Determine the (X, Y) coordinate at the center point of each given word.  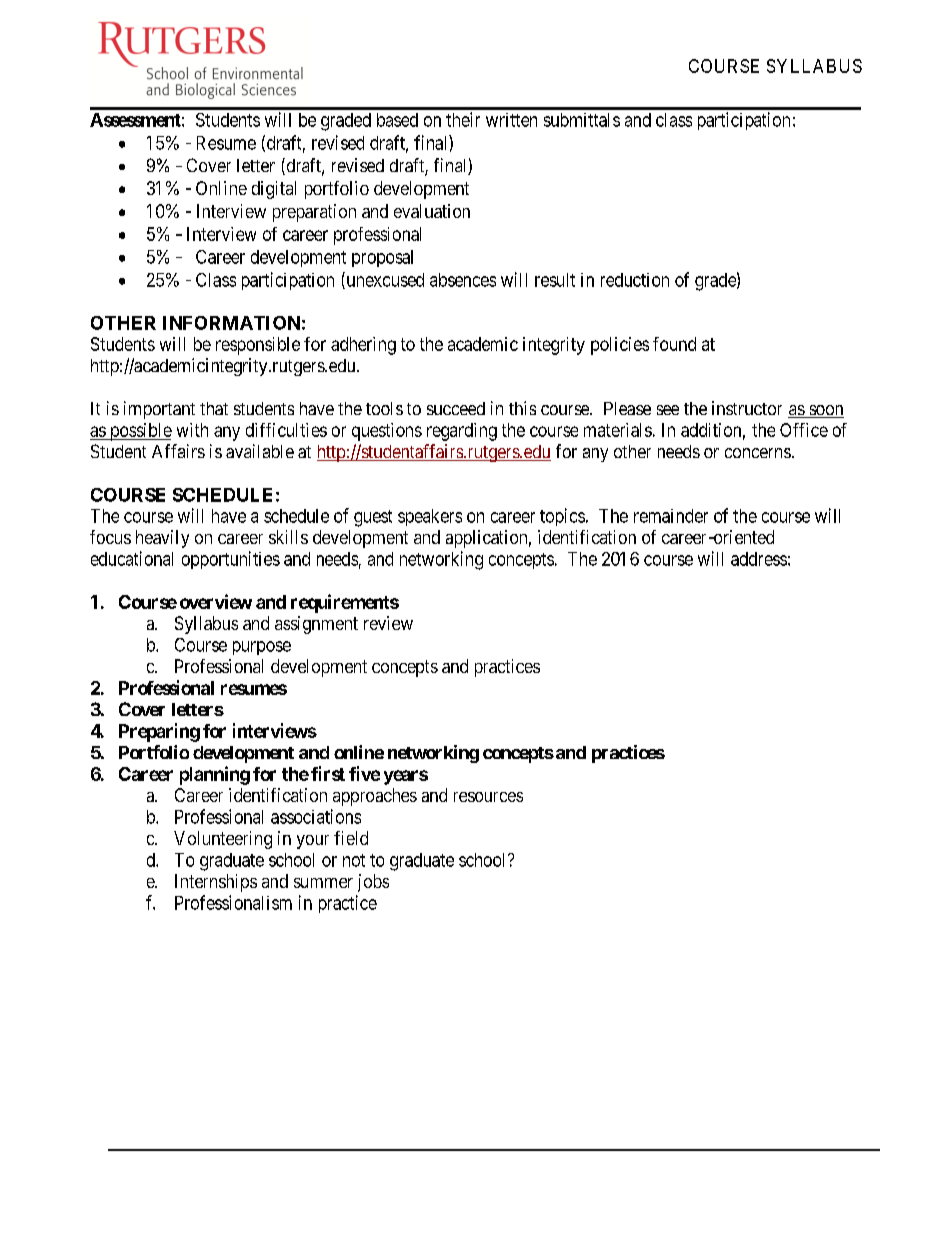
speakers (430, 517)
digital (274, 190)
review (388, 623)
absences (463, 280)
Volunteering (223, 840)
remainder (671, 516)
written (511, 120)
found (674, 344)
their (463, 119)
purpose (262, 648)
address (759, 559)
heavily (162, 539)
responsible (258, 346)
